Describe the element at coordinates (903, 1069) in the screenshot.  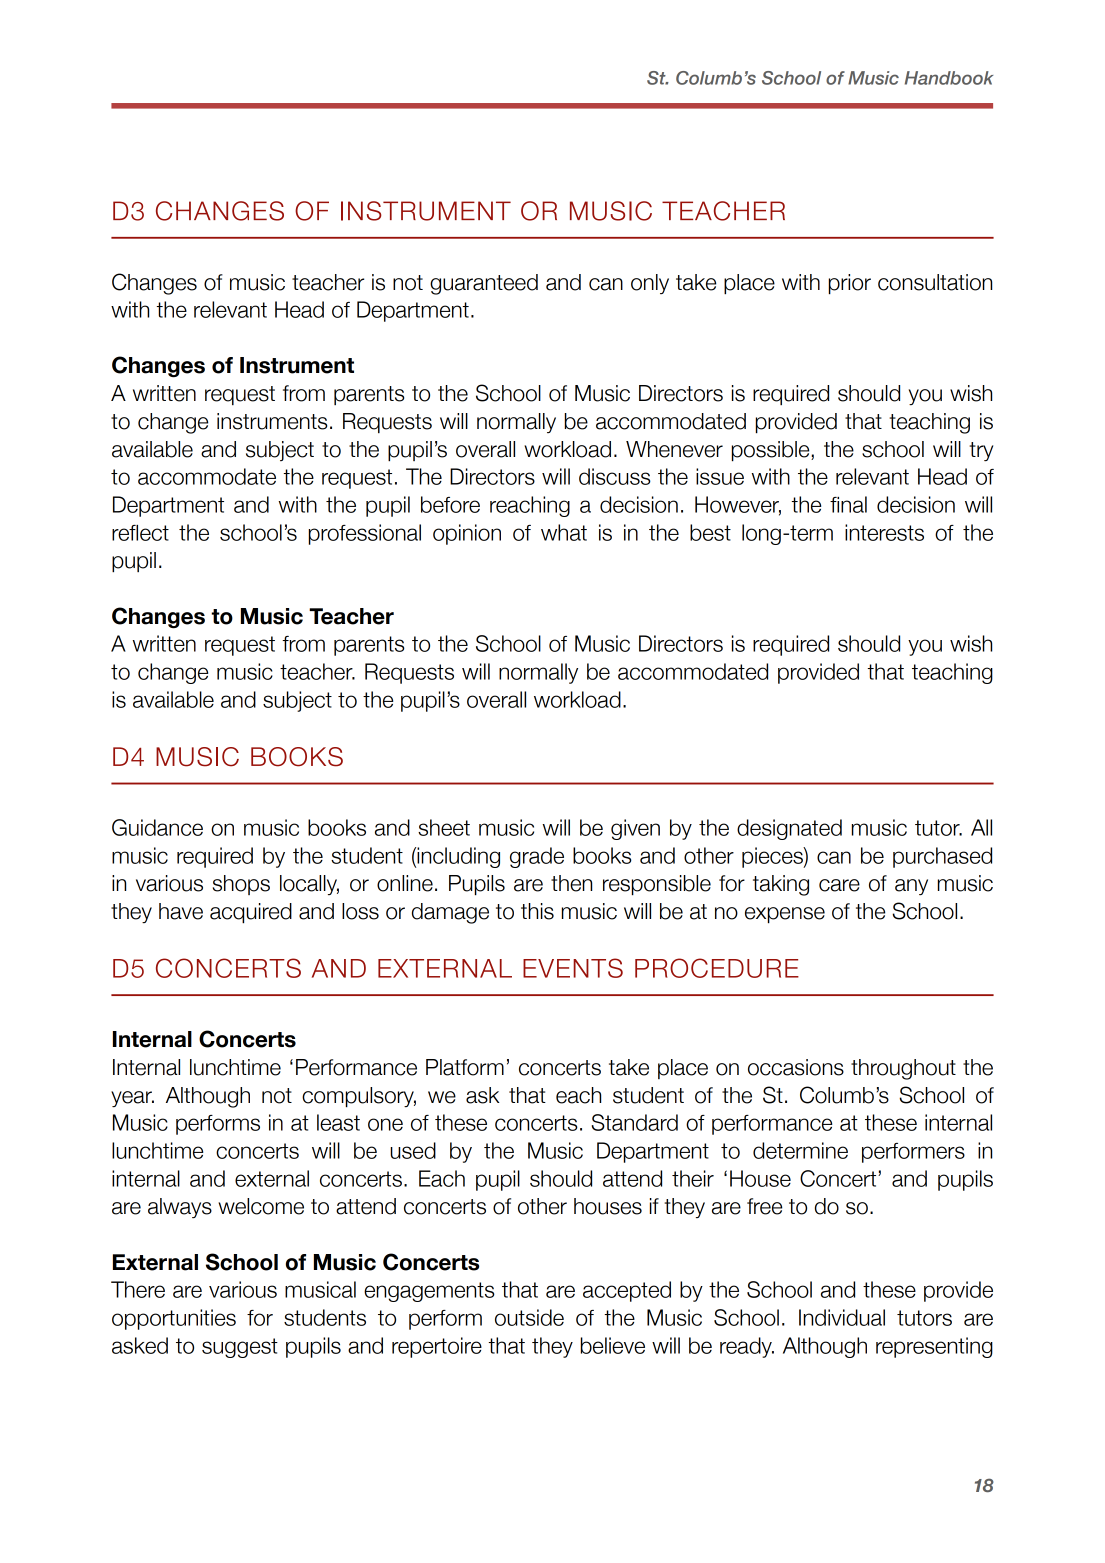
I see `throughout` at that location.
